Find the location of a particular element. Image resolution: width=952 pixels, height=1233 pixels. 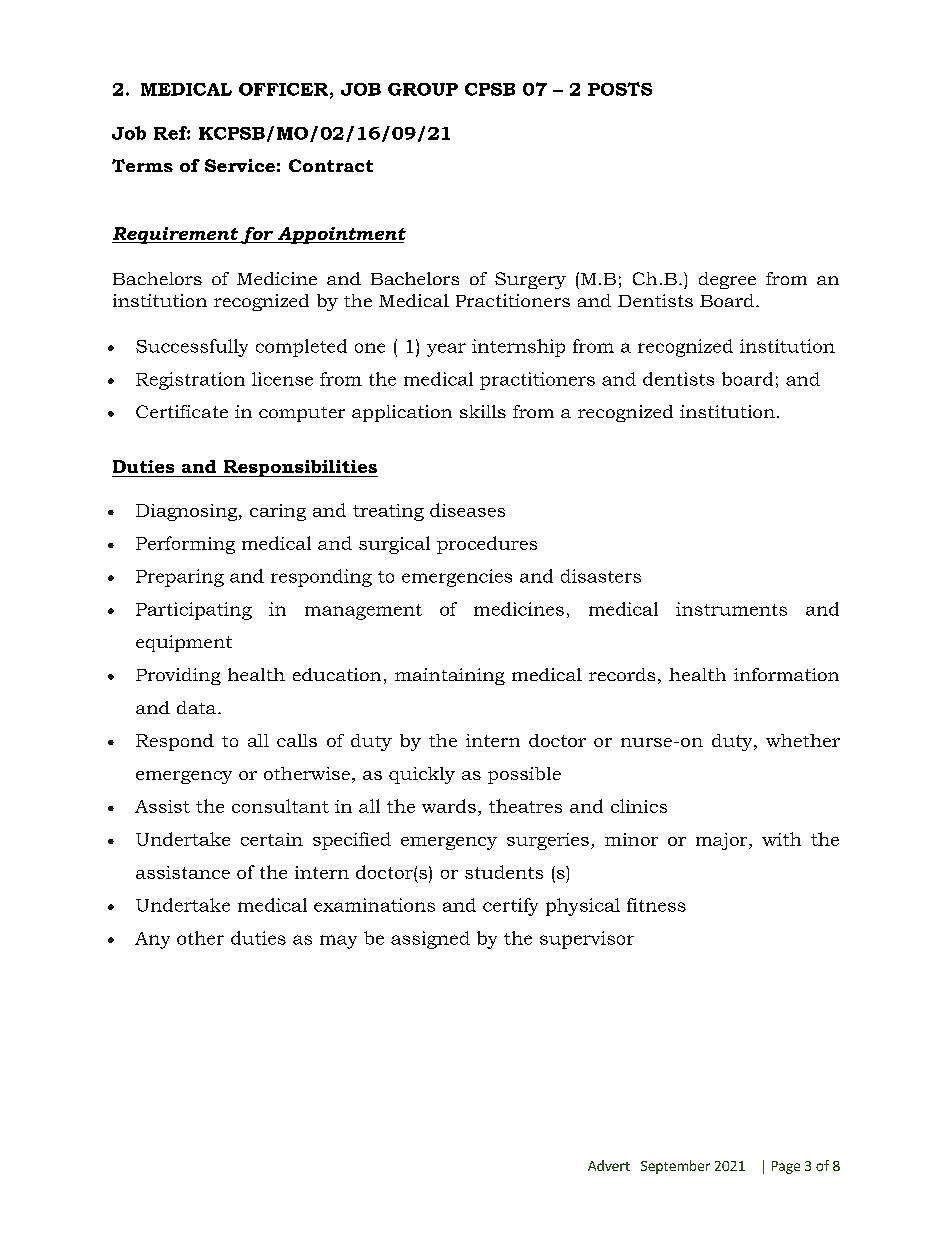

maintaining is located at coordinates (450, 676).
